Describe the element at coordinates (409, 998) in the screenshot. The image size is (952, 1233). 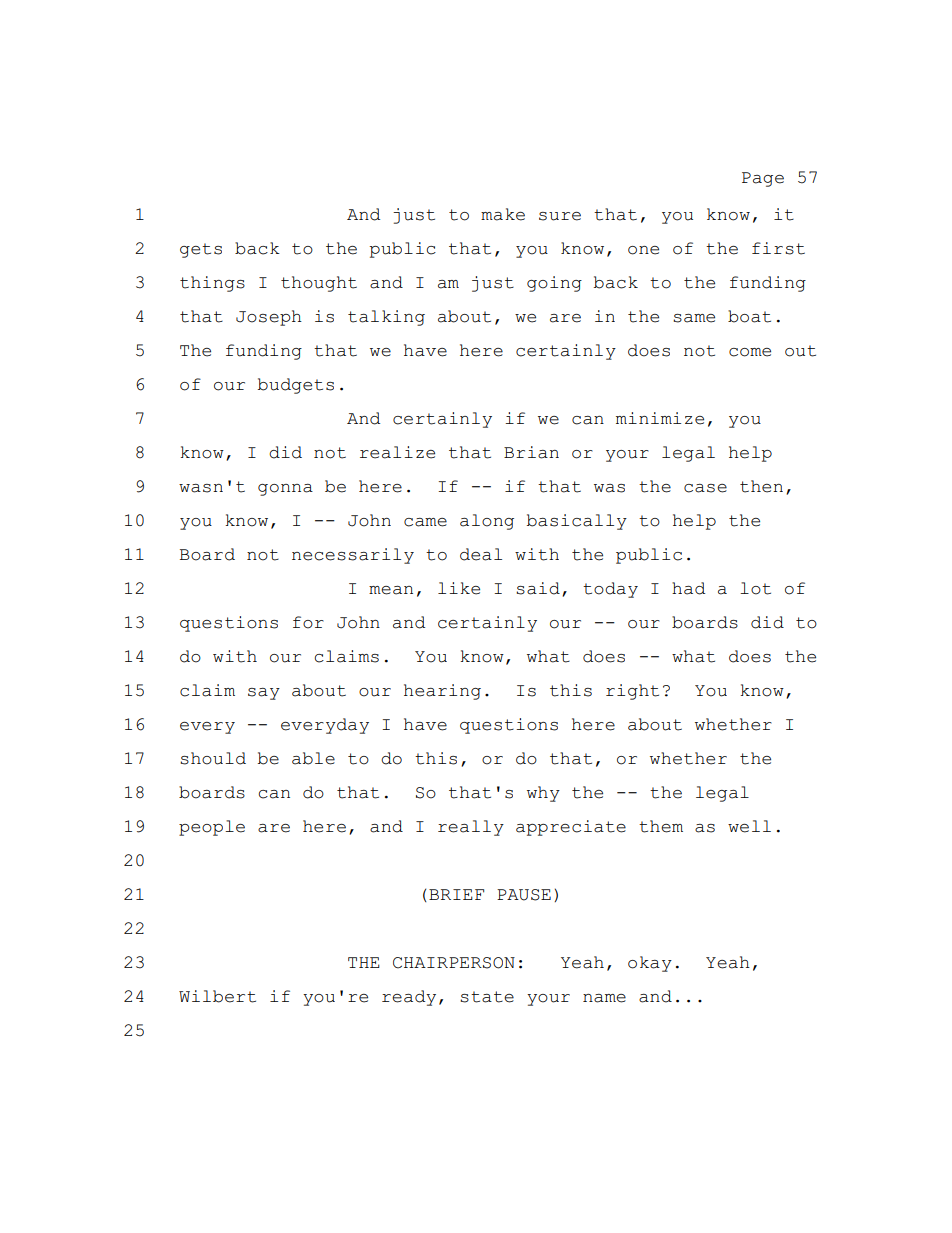
I see `ready` at that location.
